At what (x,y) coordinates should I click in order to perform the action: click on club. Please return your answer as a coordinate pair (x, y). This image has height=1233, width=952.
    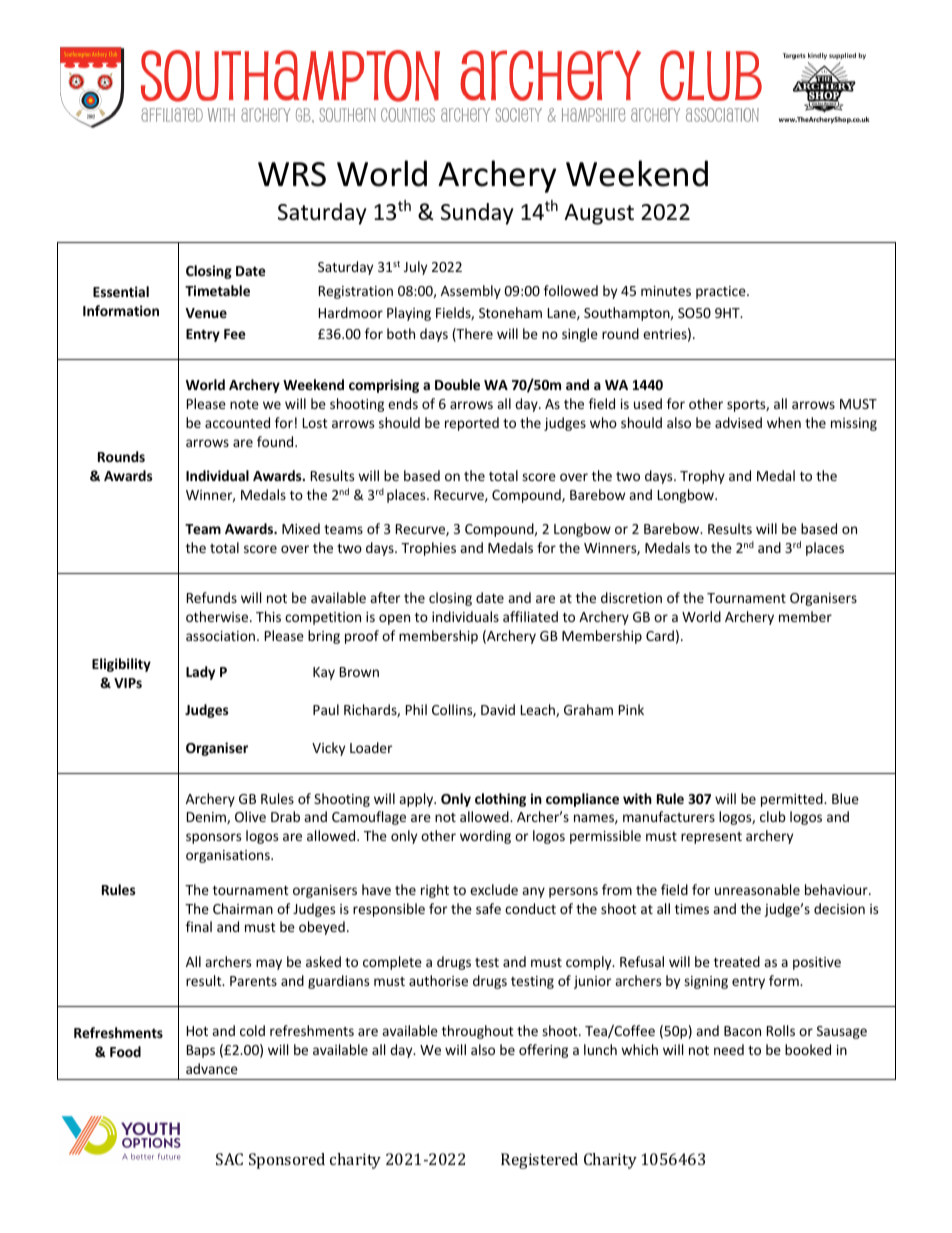
    Looking at the image, I should click on (773, 816).
